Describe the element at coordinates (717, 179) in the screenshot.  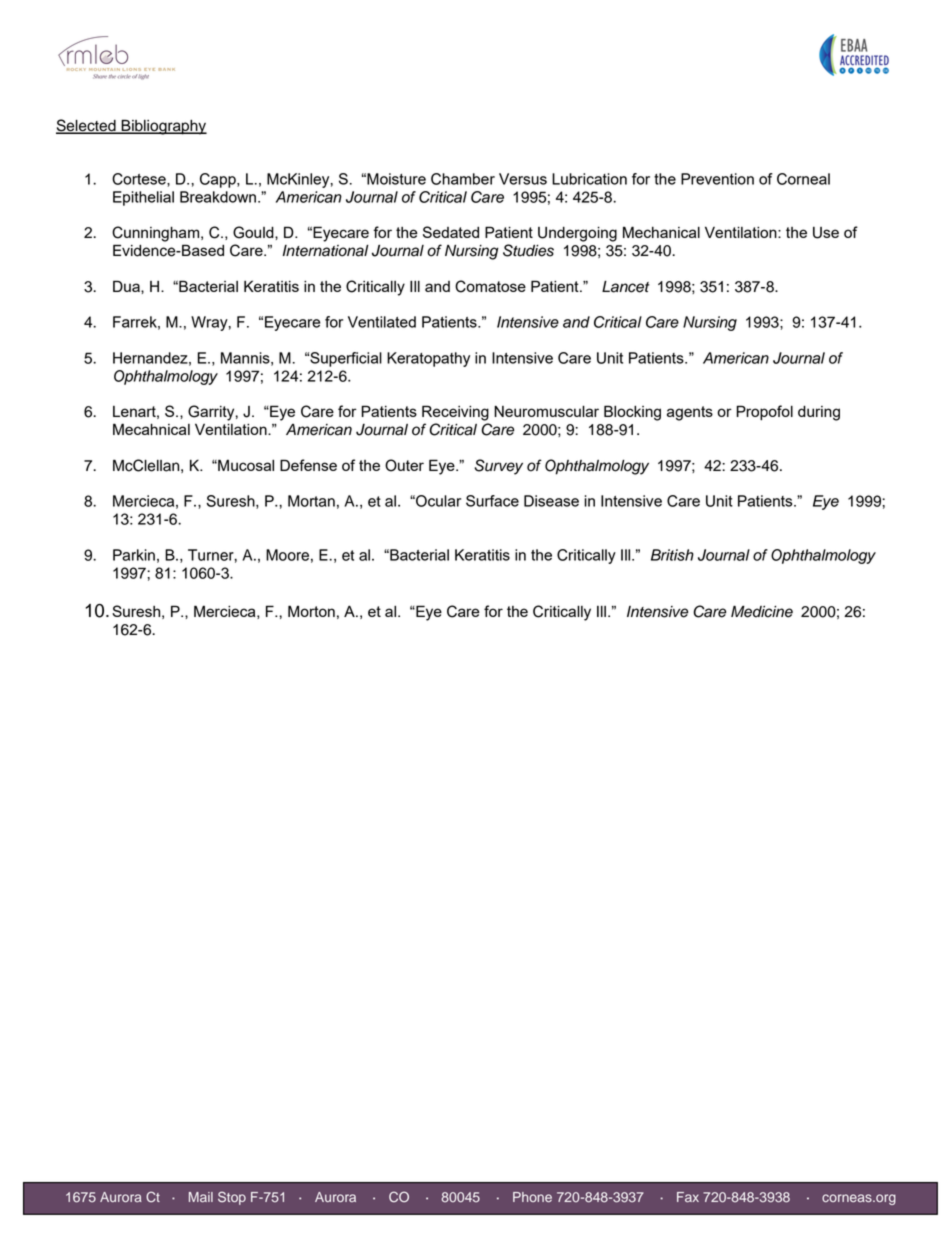
I see `Prevention` at that location.
